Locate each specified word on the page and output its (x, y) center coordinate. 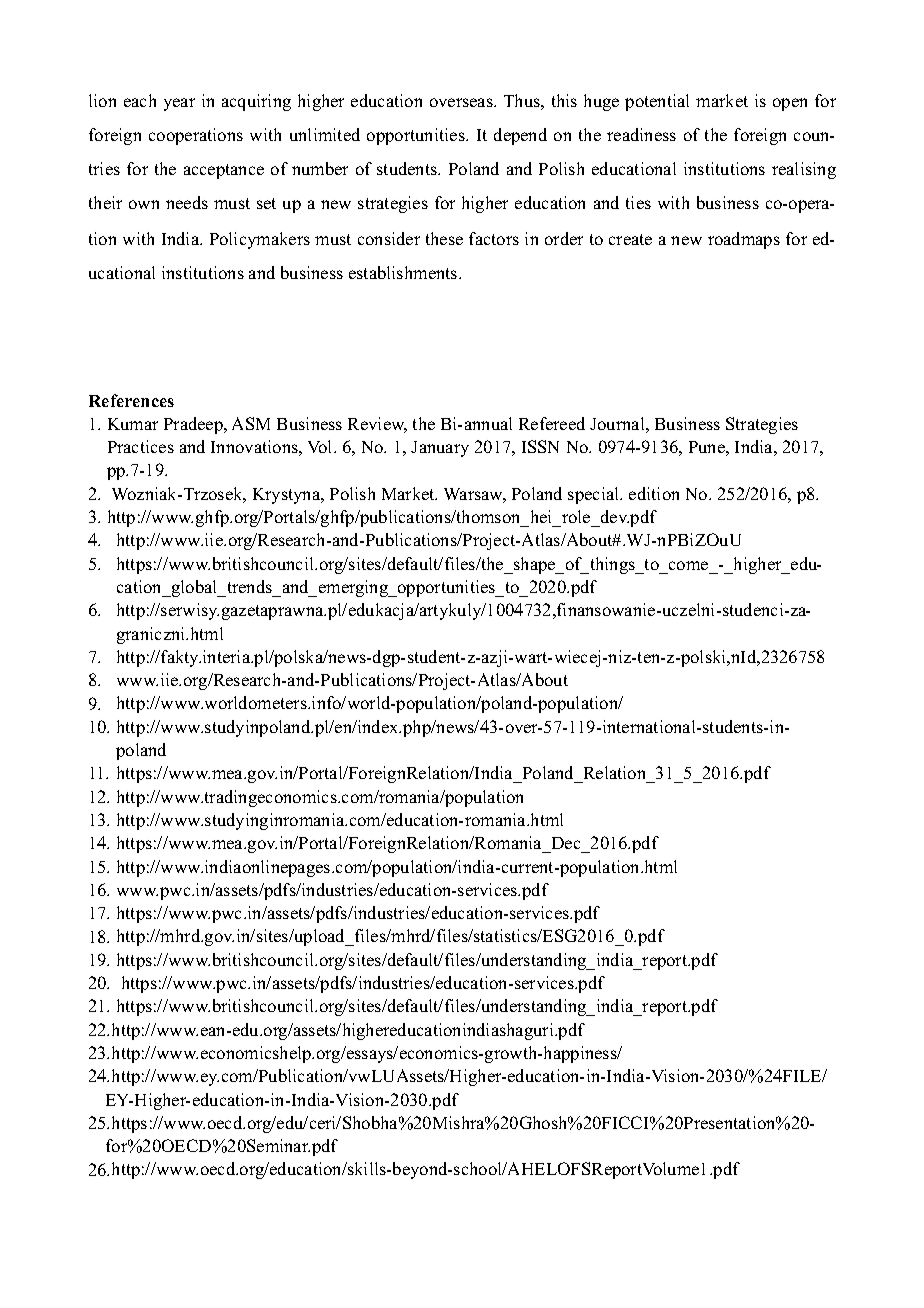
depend (520, 136)
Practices (141, 446)
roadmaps (744, 240)
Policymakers (260, 240)
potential (657, 102)
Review (377, 425)
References (131, 400)
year (179, 104)
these (444, 238)
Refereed (552, 423)
